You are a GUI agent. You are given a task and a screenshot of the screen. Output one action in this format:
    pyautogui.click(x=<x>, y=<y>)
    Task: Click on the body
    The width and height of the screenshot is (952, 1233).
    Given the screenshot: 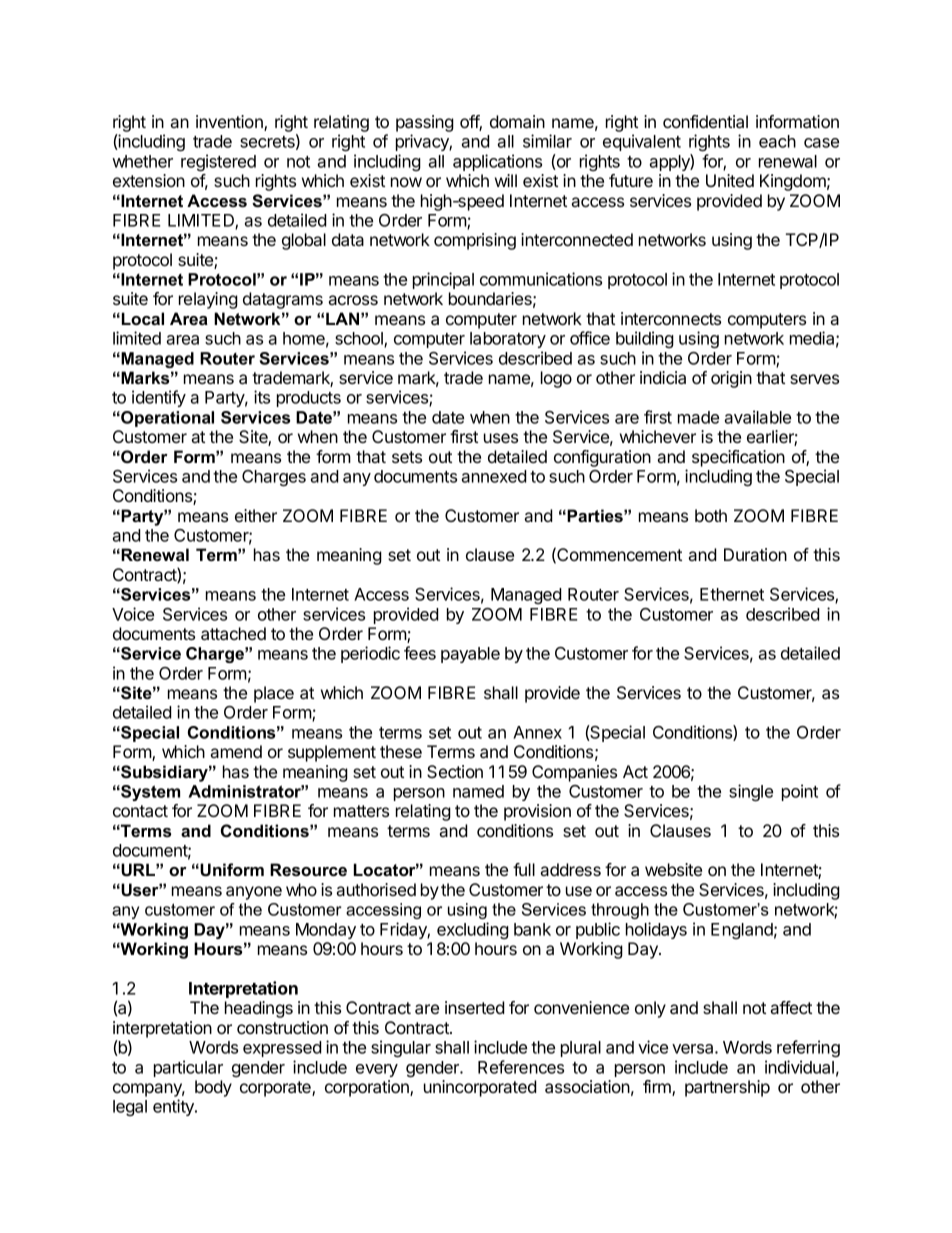 What is the action you would take?
    pyautogui.click(x=213, y=1088)
